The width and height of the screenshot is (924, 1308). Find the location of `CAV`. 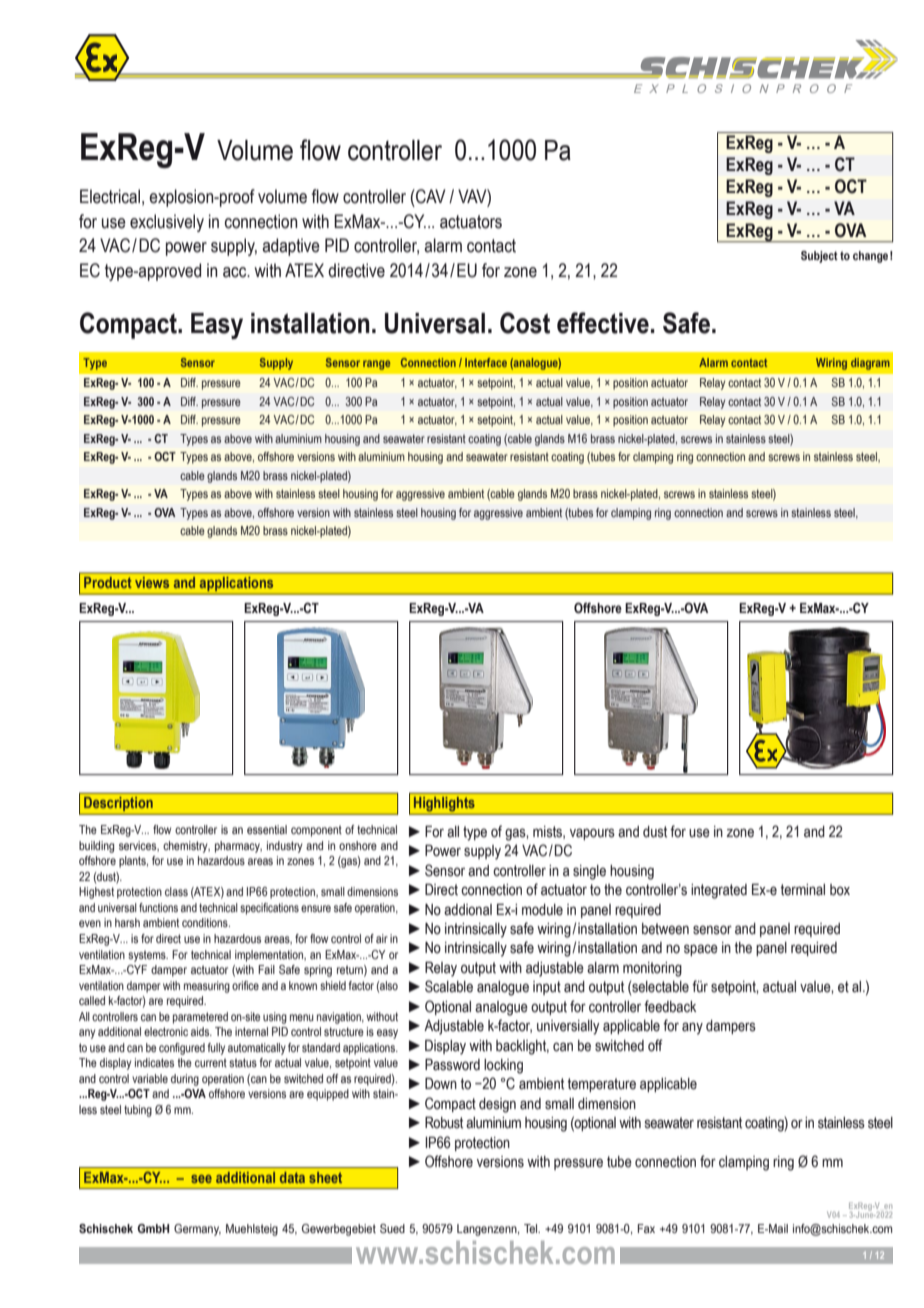

CAV is located at coordinates (430, 196).
